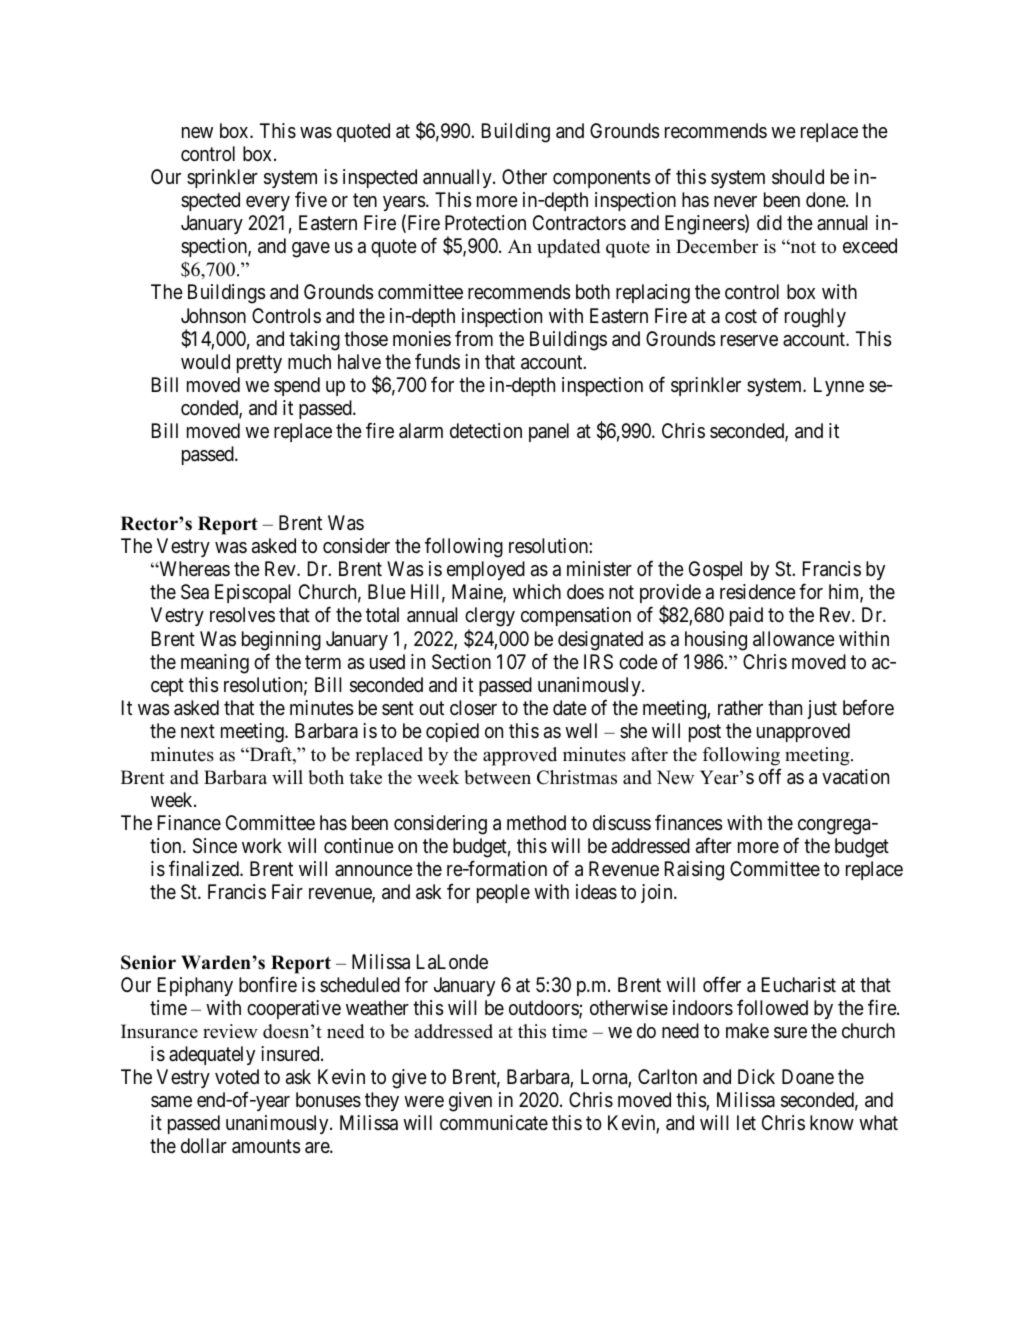 This page has height=1324, width=1023. I want to click on spend, so click(297, 386).
